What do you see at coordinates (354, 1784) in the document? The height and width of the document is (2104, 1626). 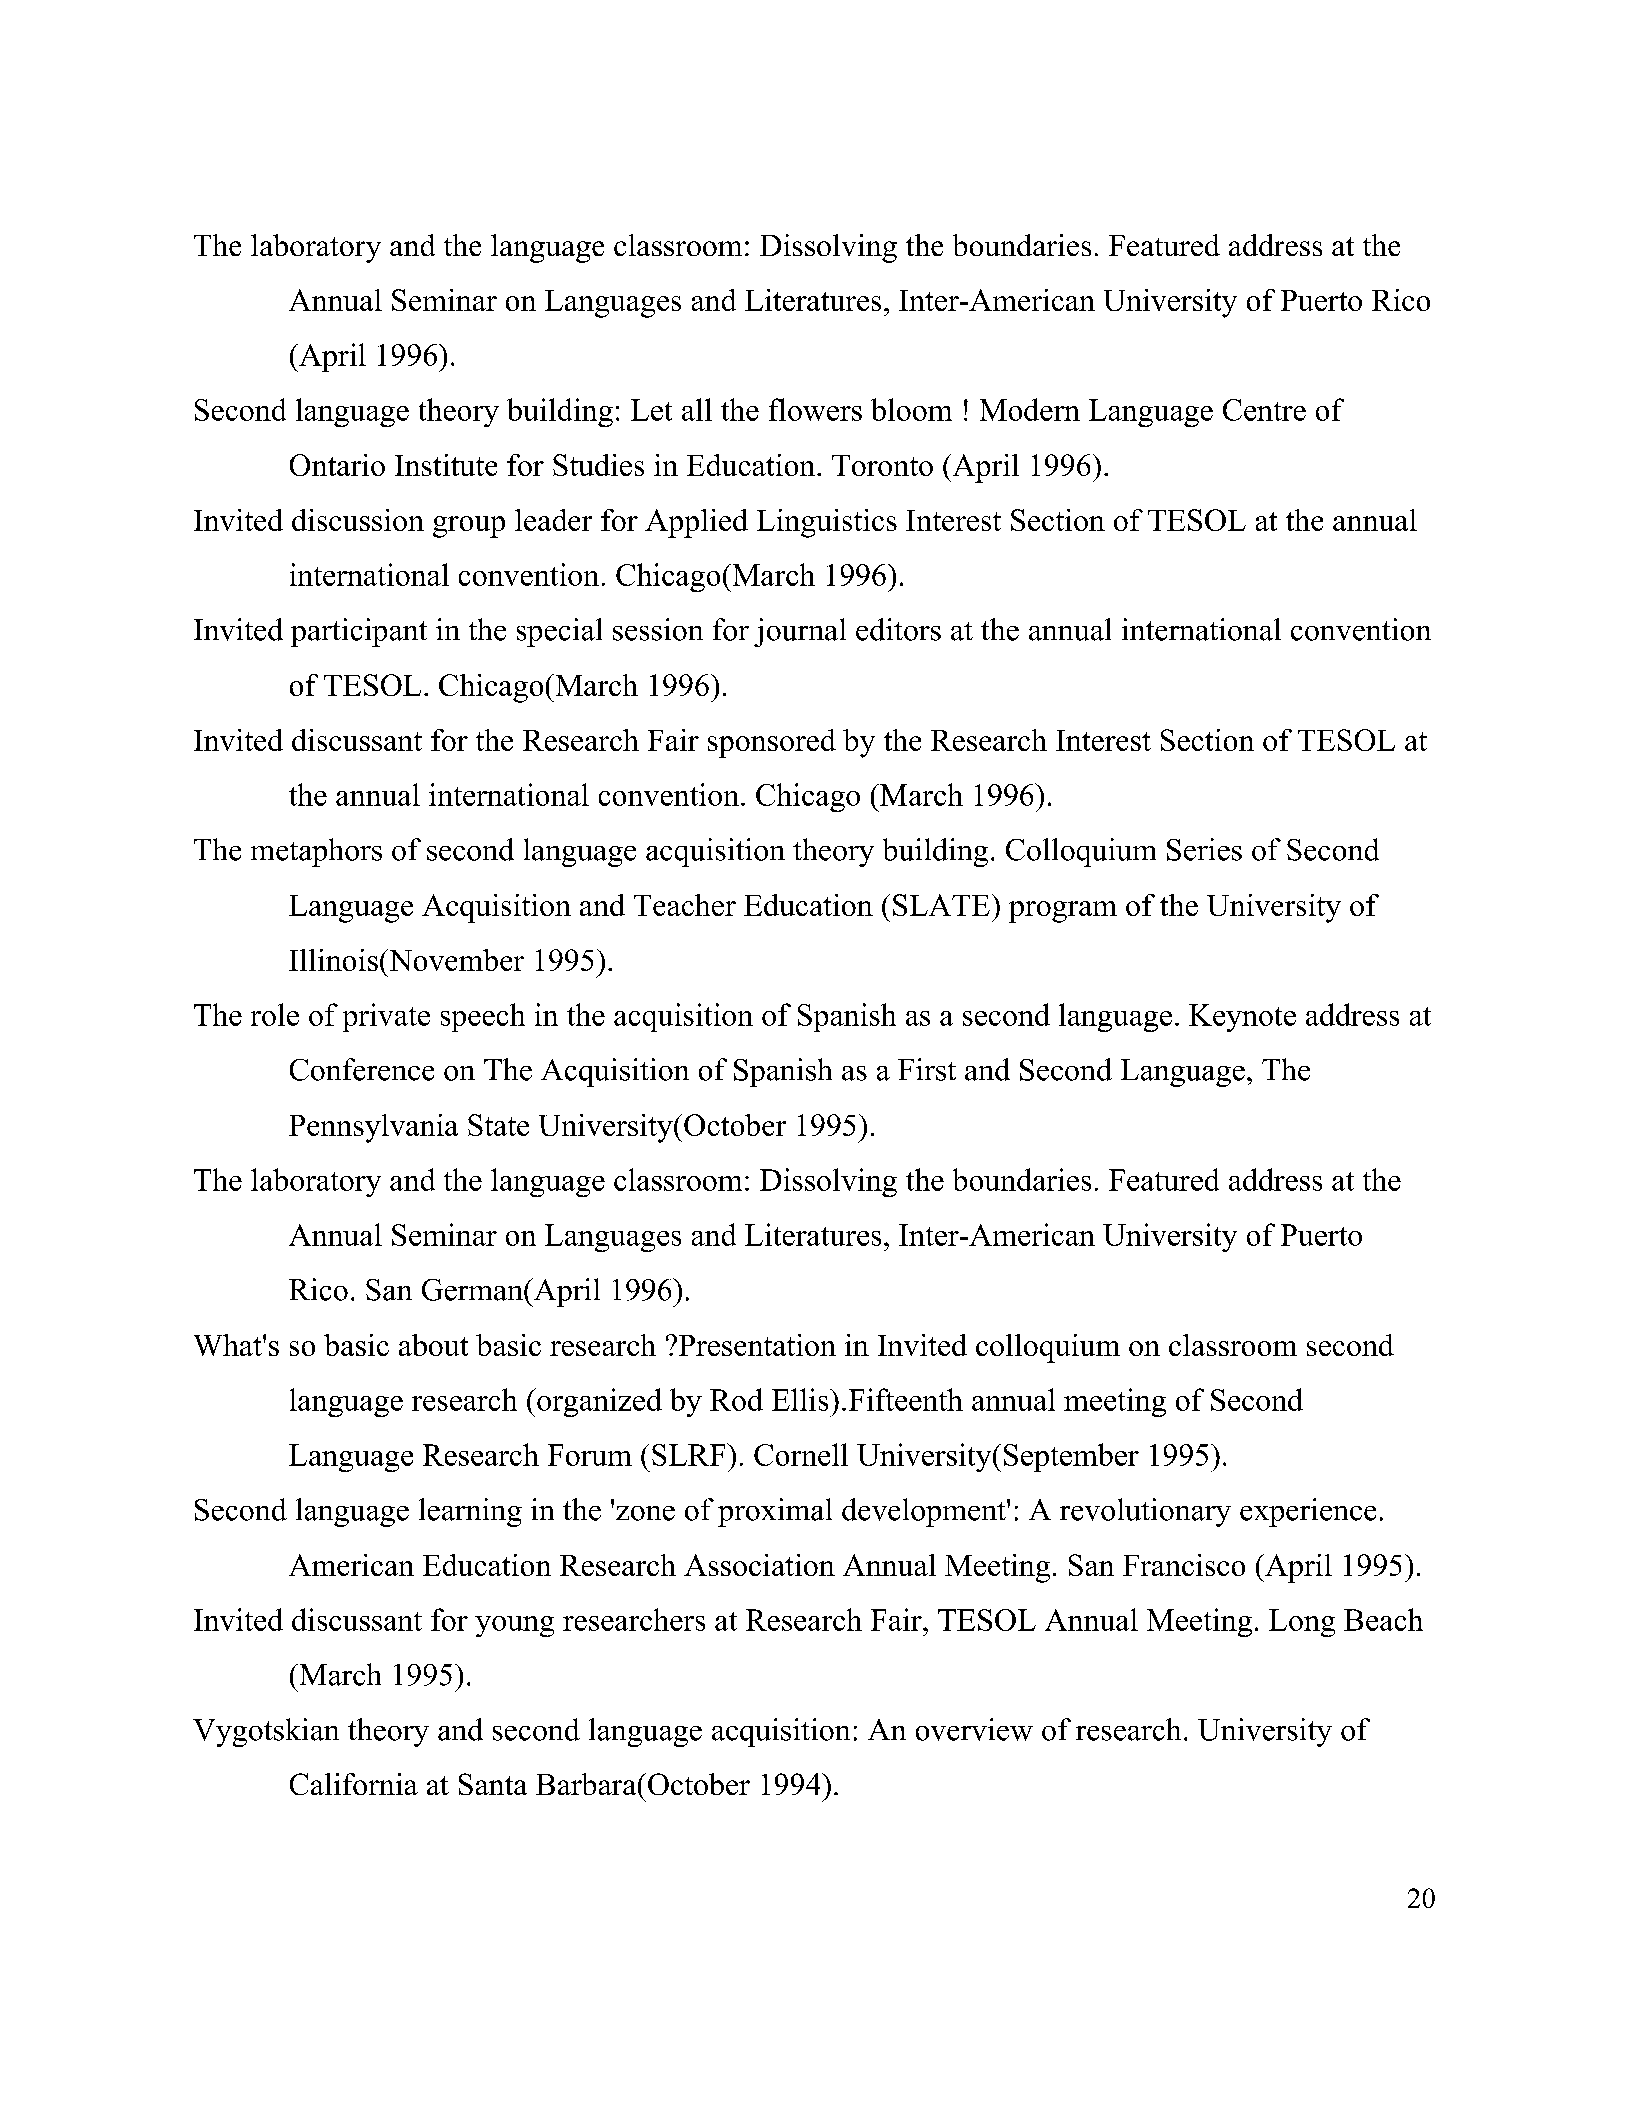 I see `California` at bounding box center [354, 1784].
